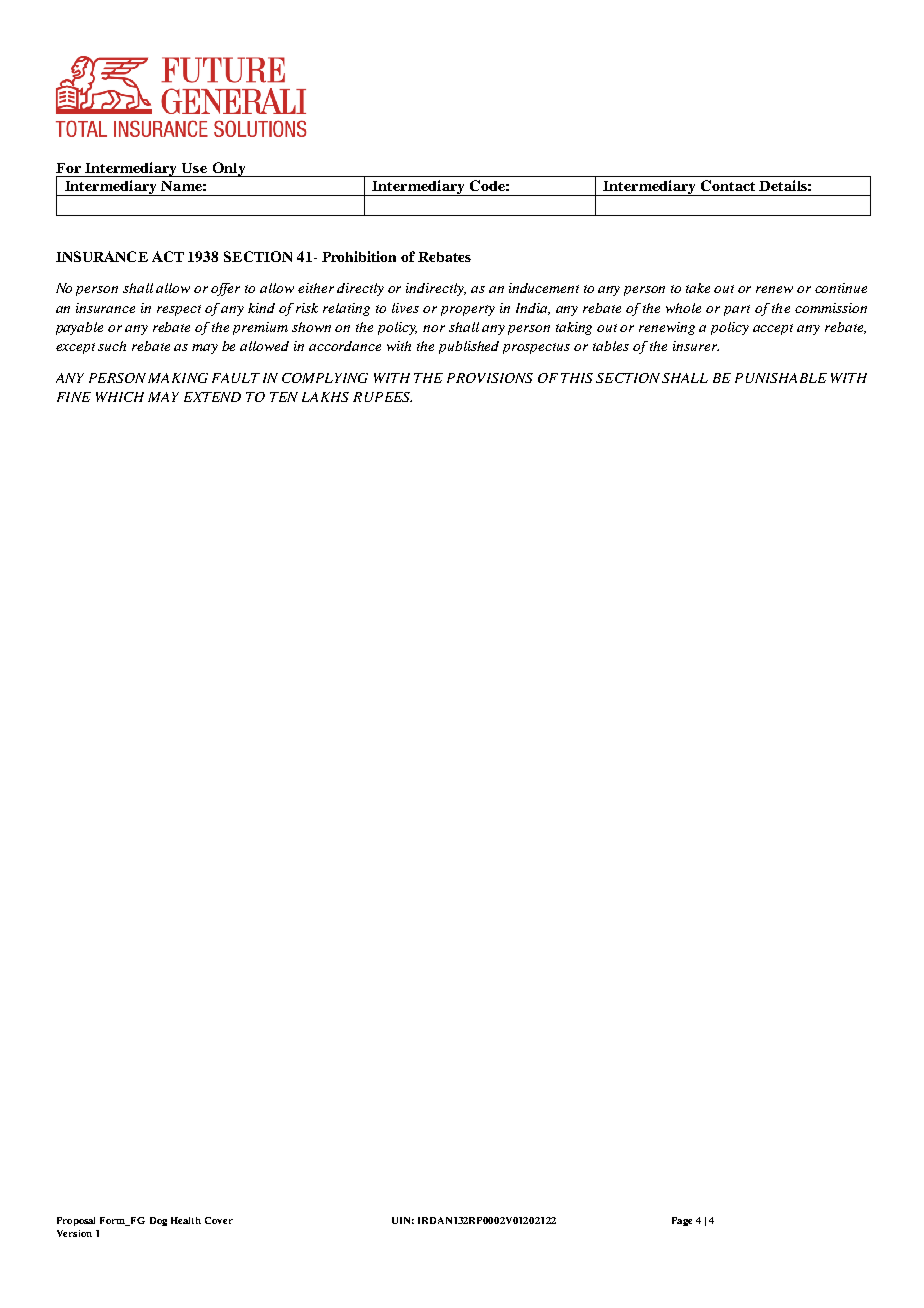 The image size is (924, 1308). Describe the element at coordinates (120, 397) in the document. I see `WHICH` at that location.
